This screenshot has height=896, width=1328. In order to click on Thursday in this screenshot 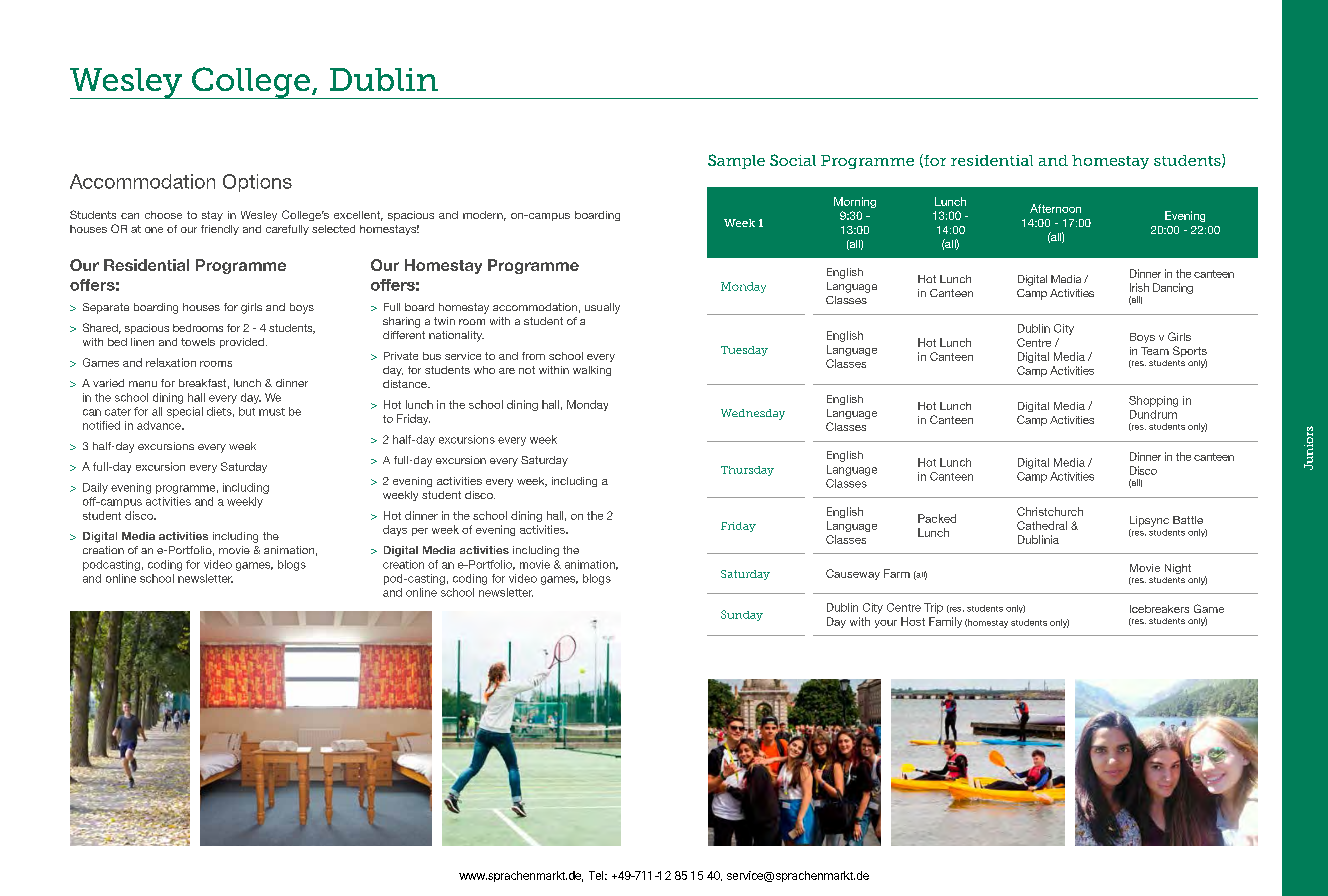, I will do `click(747, 471)`.
